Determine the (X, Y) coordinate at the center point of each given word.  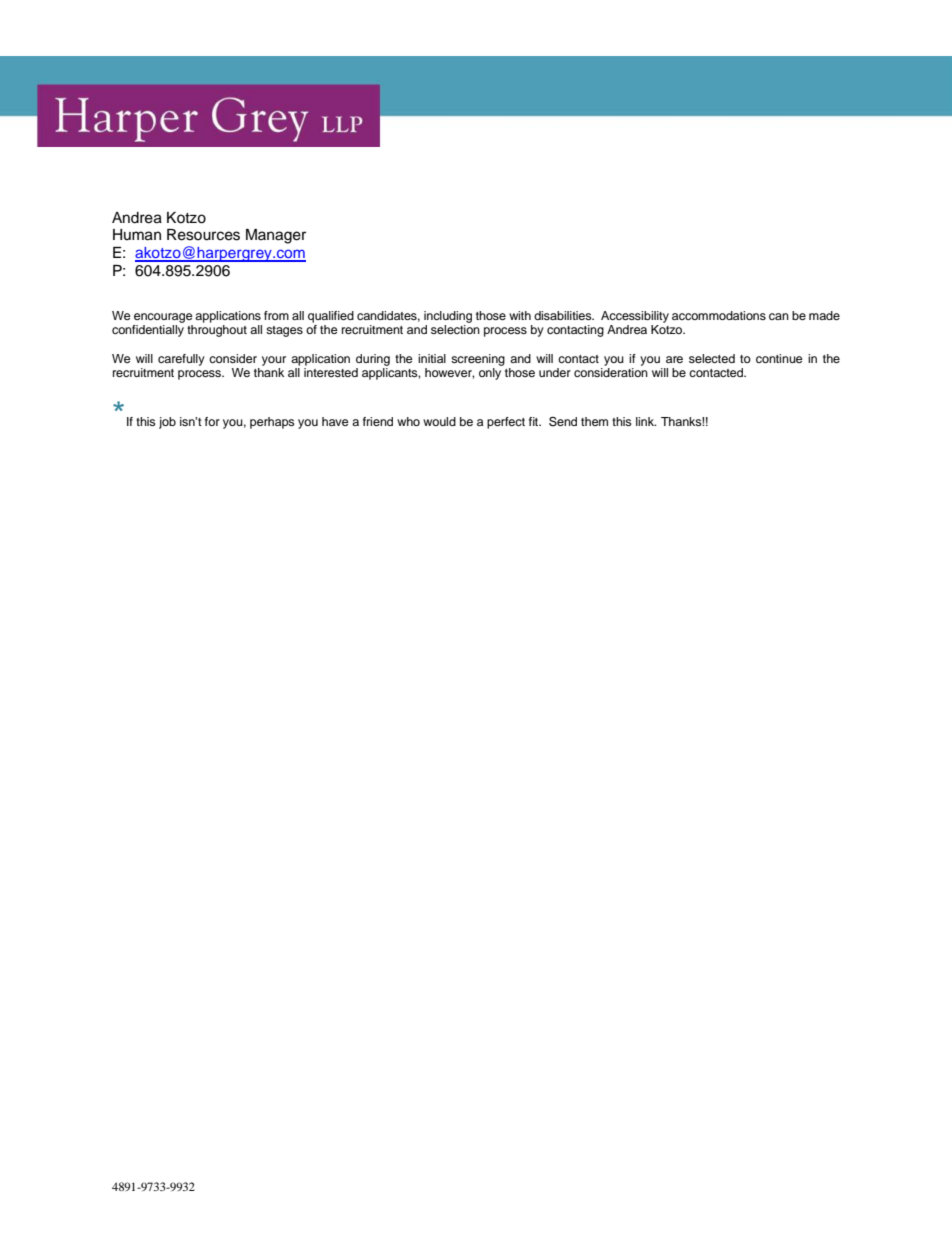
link (646, 421)
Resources (203, 235)
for (212, 421)
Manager (276, 236)
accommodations (719, 315)
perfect (506, 423)
